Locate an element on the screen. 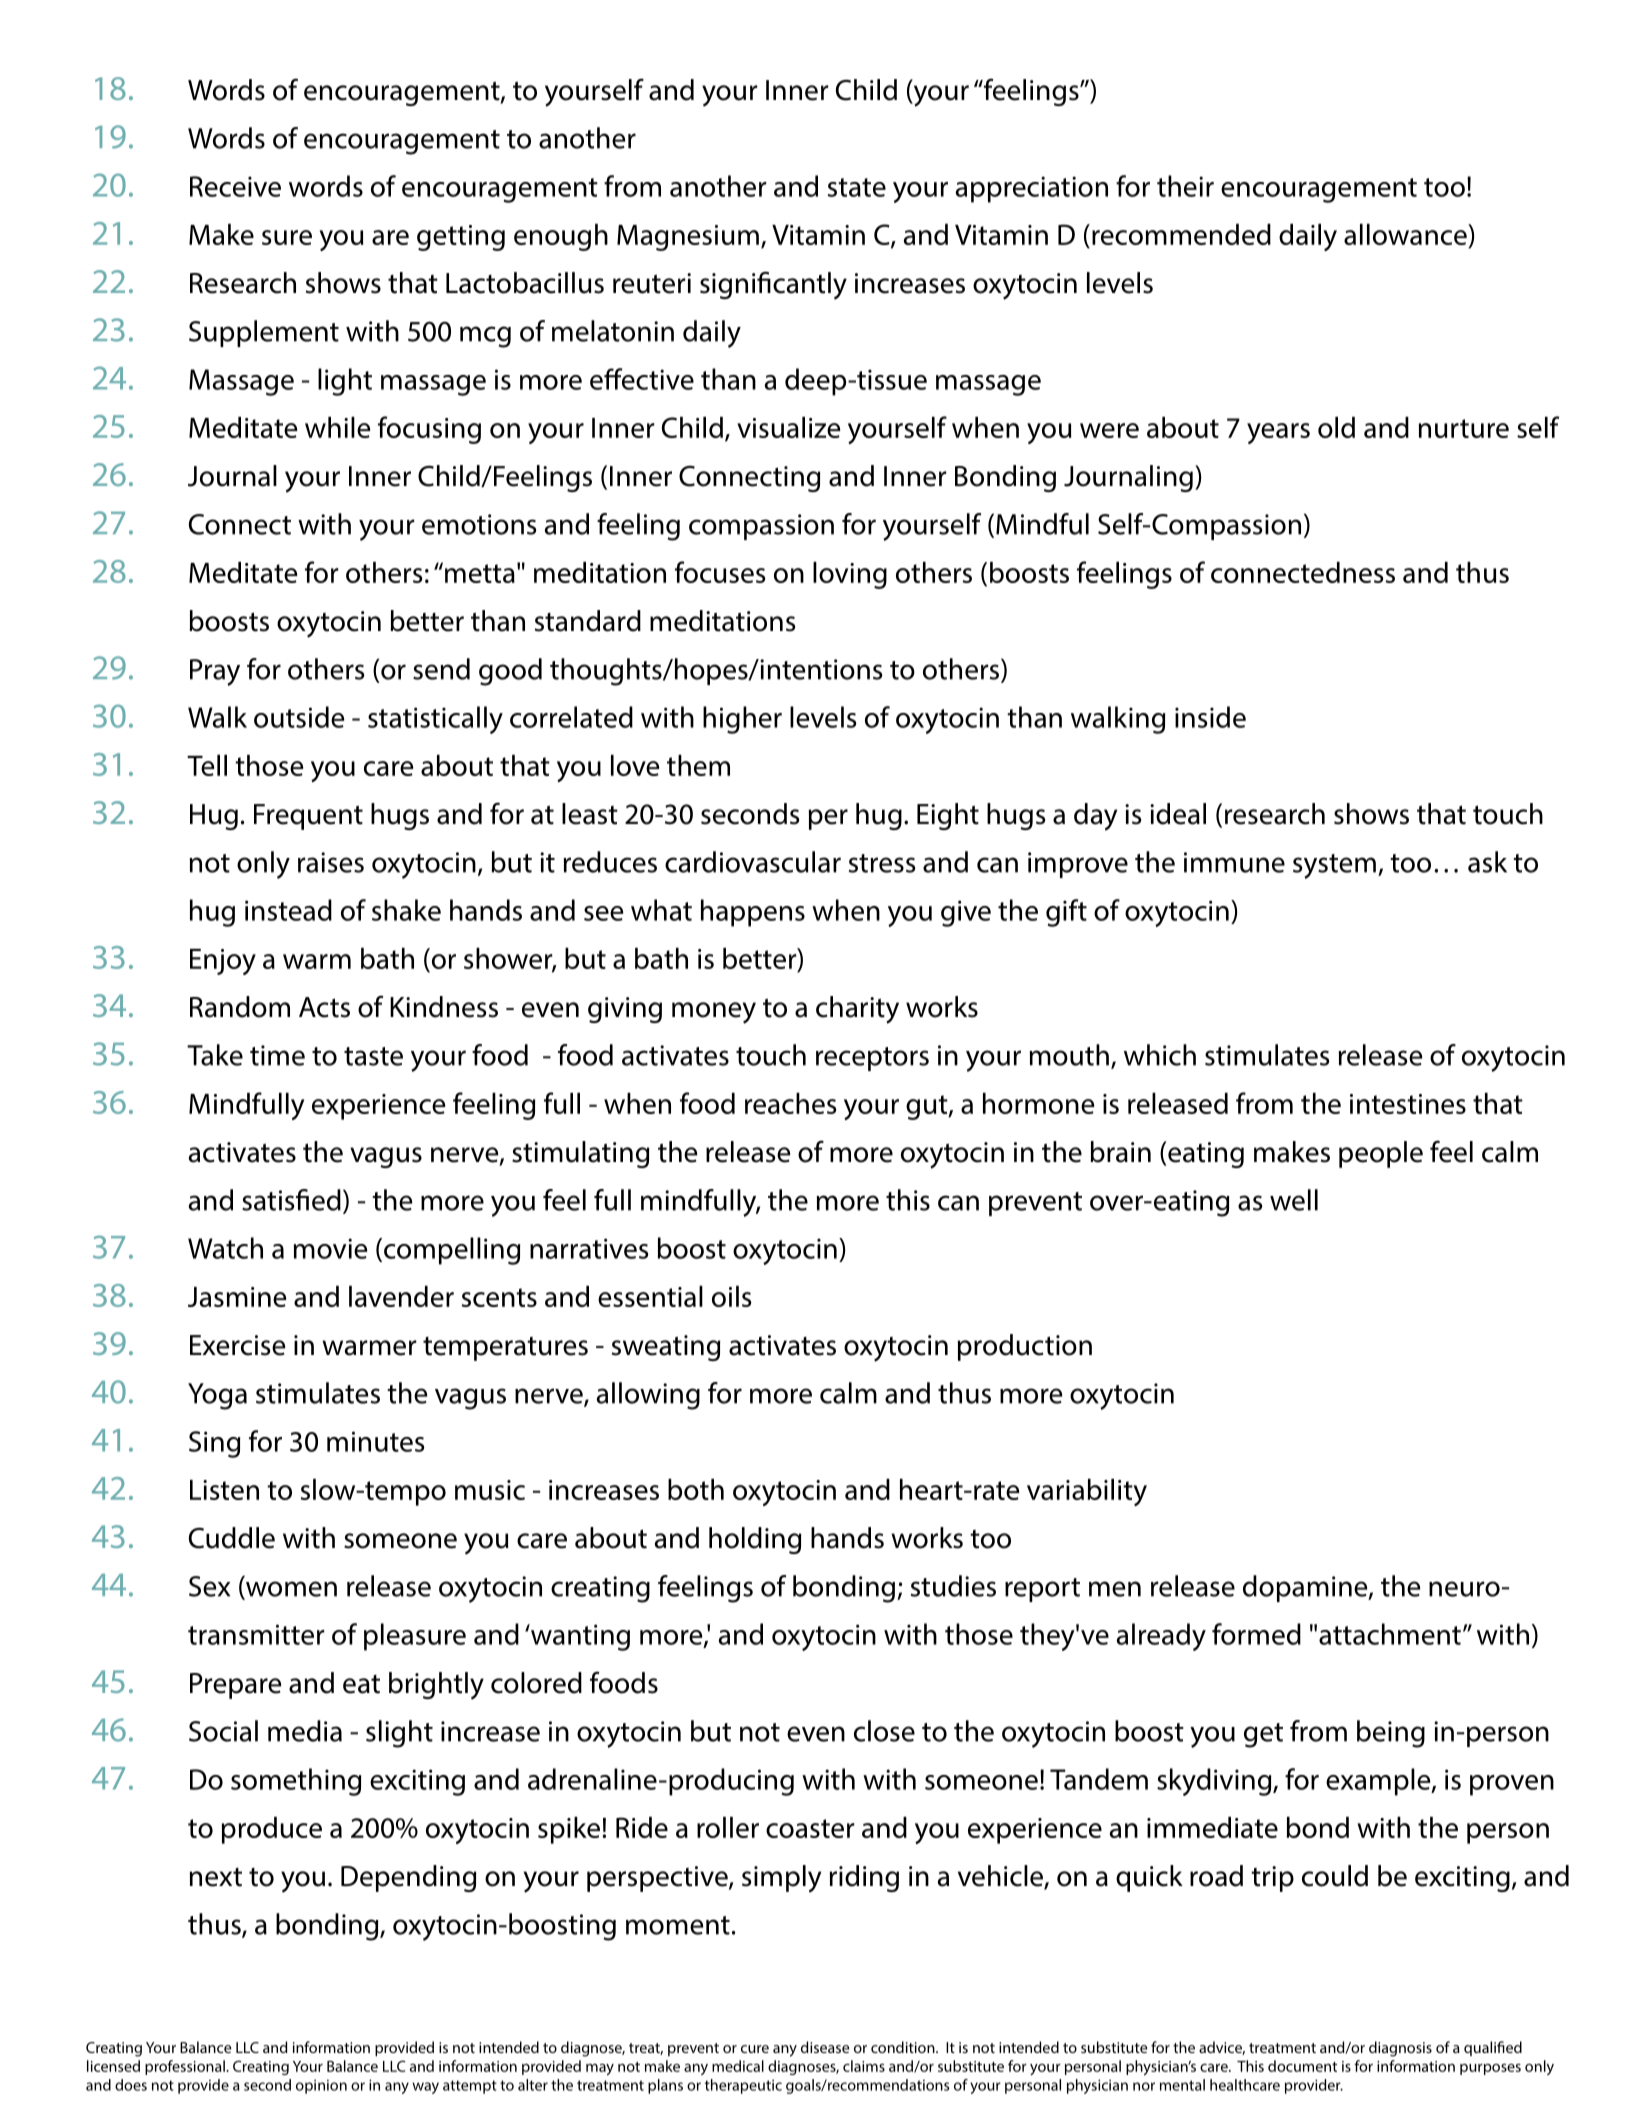  cardiovascular is located at coordinates (753, 862).
